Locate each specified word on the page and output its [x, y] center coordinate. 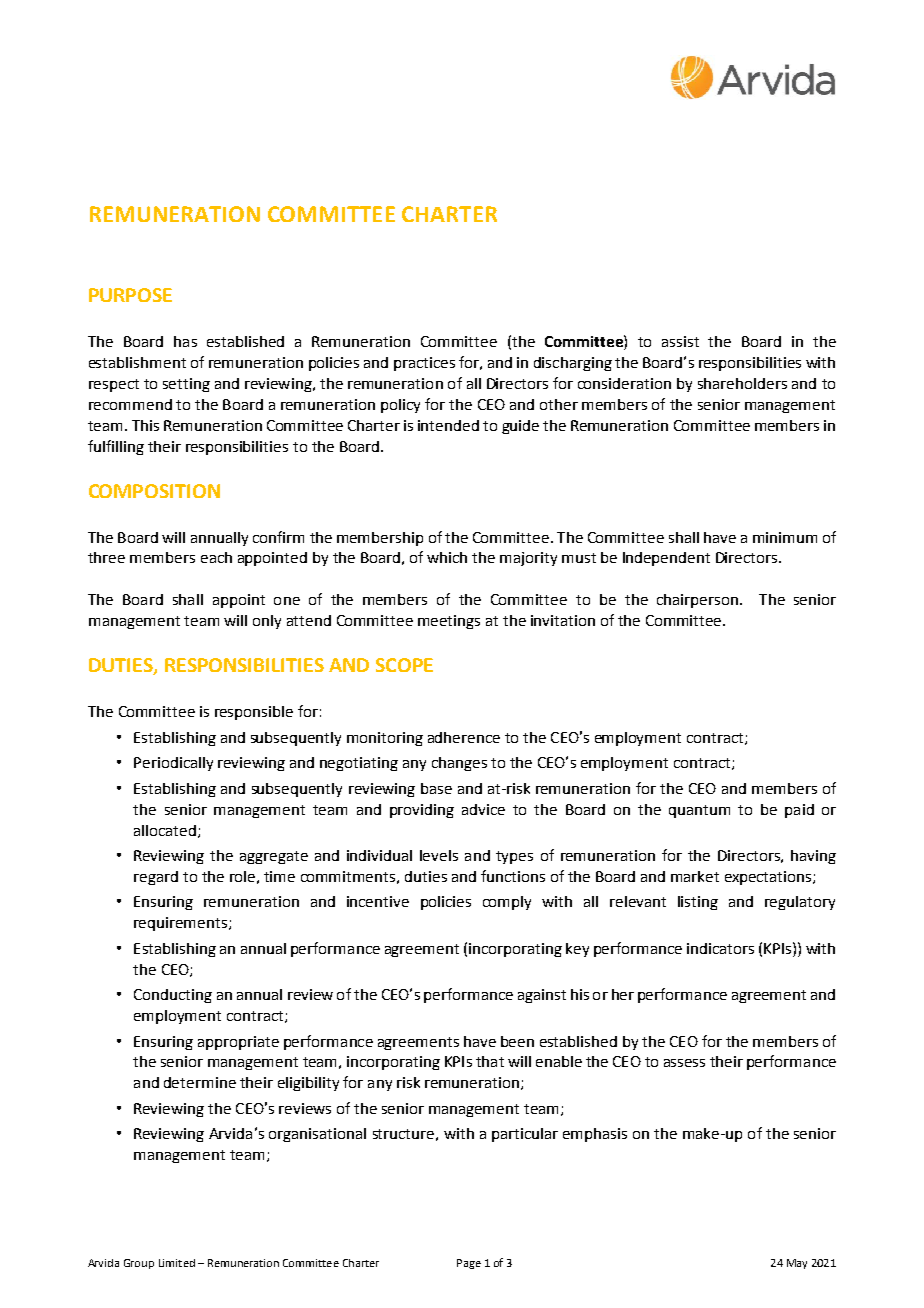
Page [469, 1264]
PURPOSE [130, 295]
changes [459, 764]
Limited [177, 1263]
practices [424, 364]
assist [680, 341]
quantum [699, 811]
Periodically [173, 764]
